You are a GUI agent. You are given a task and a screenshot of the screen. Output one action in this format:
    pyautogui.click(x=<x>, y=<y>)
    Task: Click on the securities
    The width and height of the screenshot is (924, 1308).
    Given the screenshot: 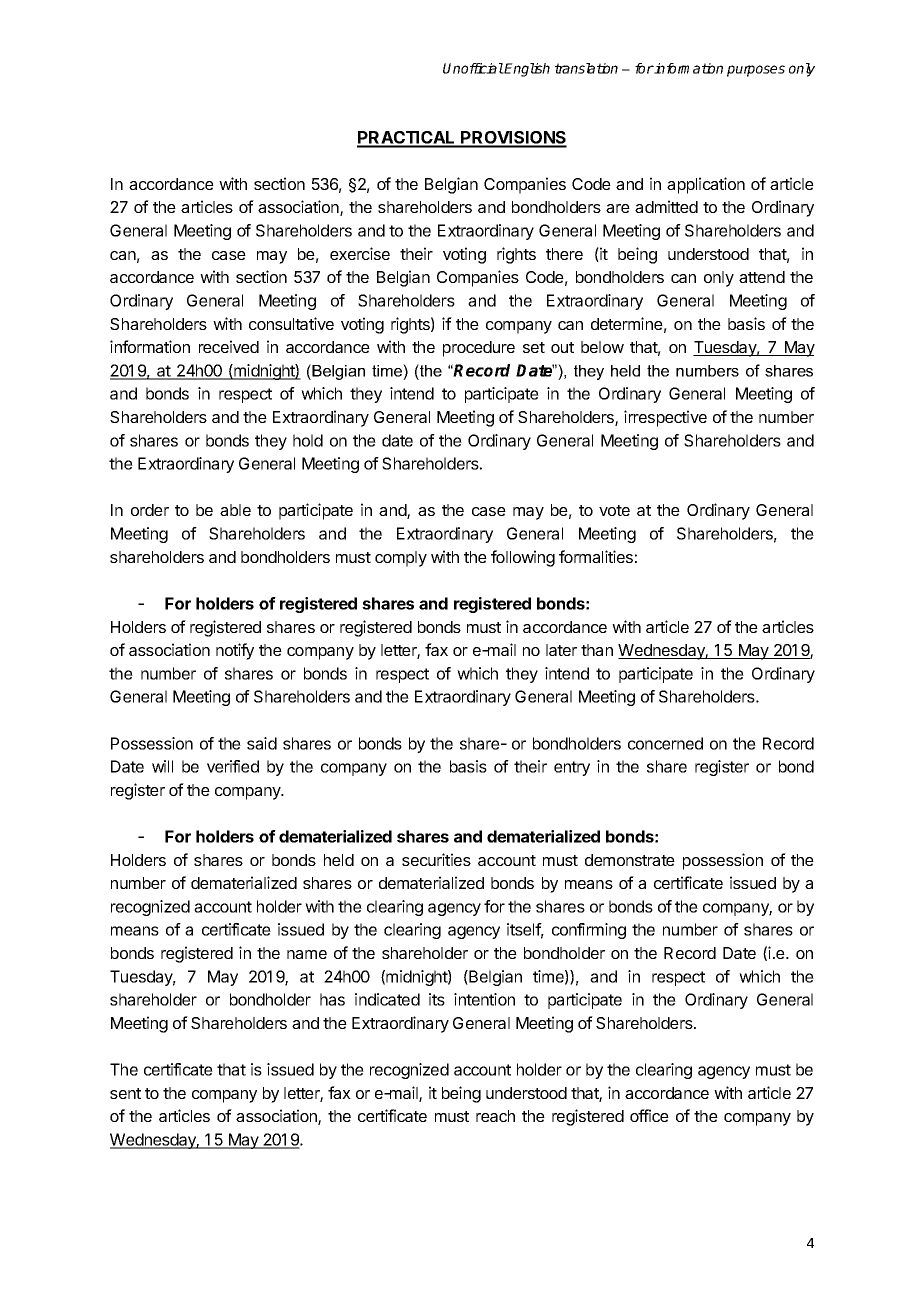 What is the action you would take?
    pyautogui.click(x=436, y=859)
